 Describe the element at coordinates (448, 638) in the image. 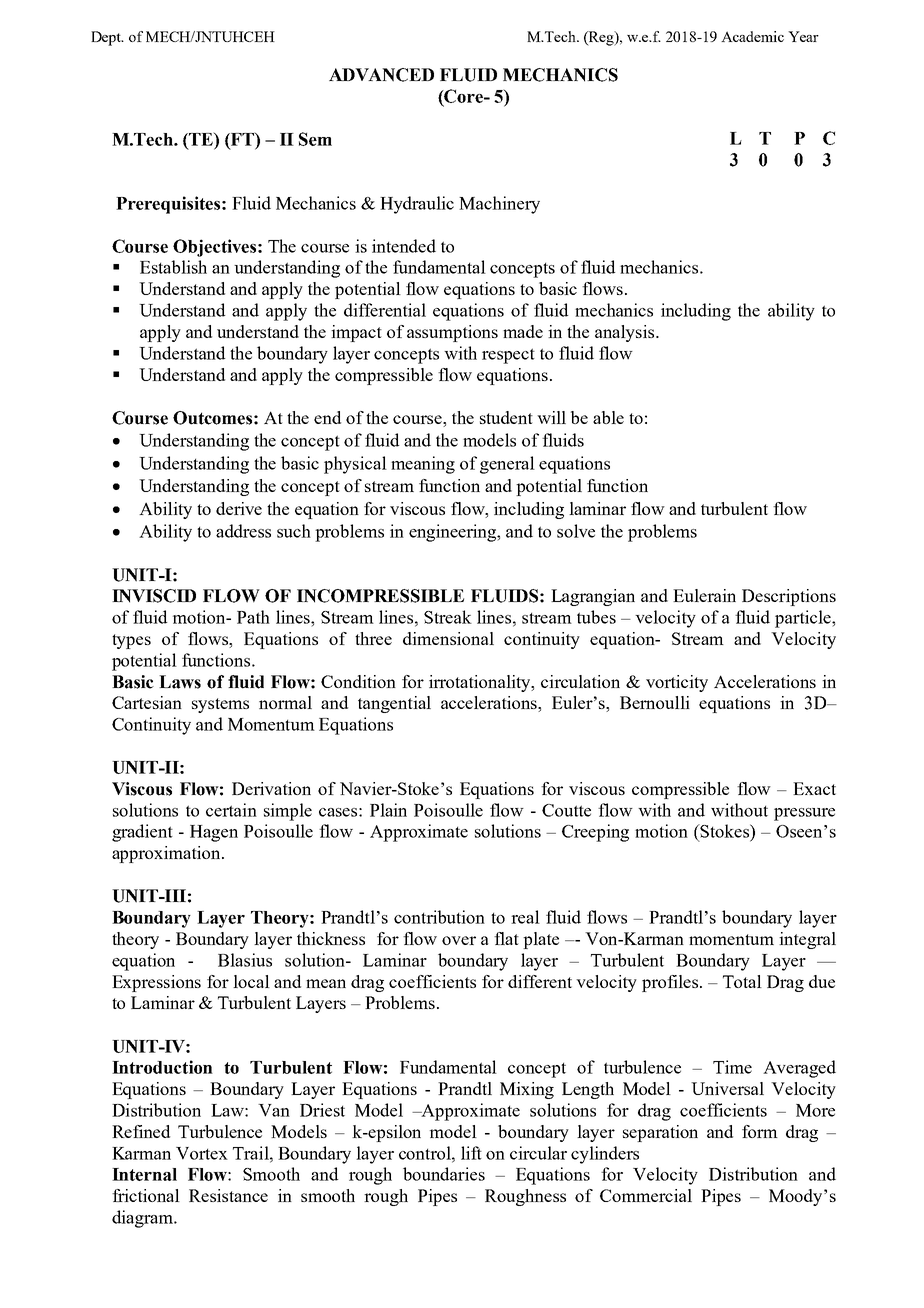

I see `dimensional` at that location.
